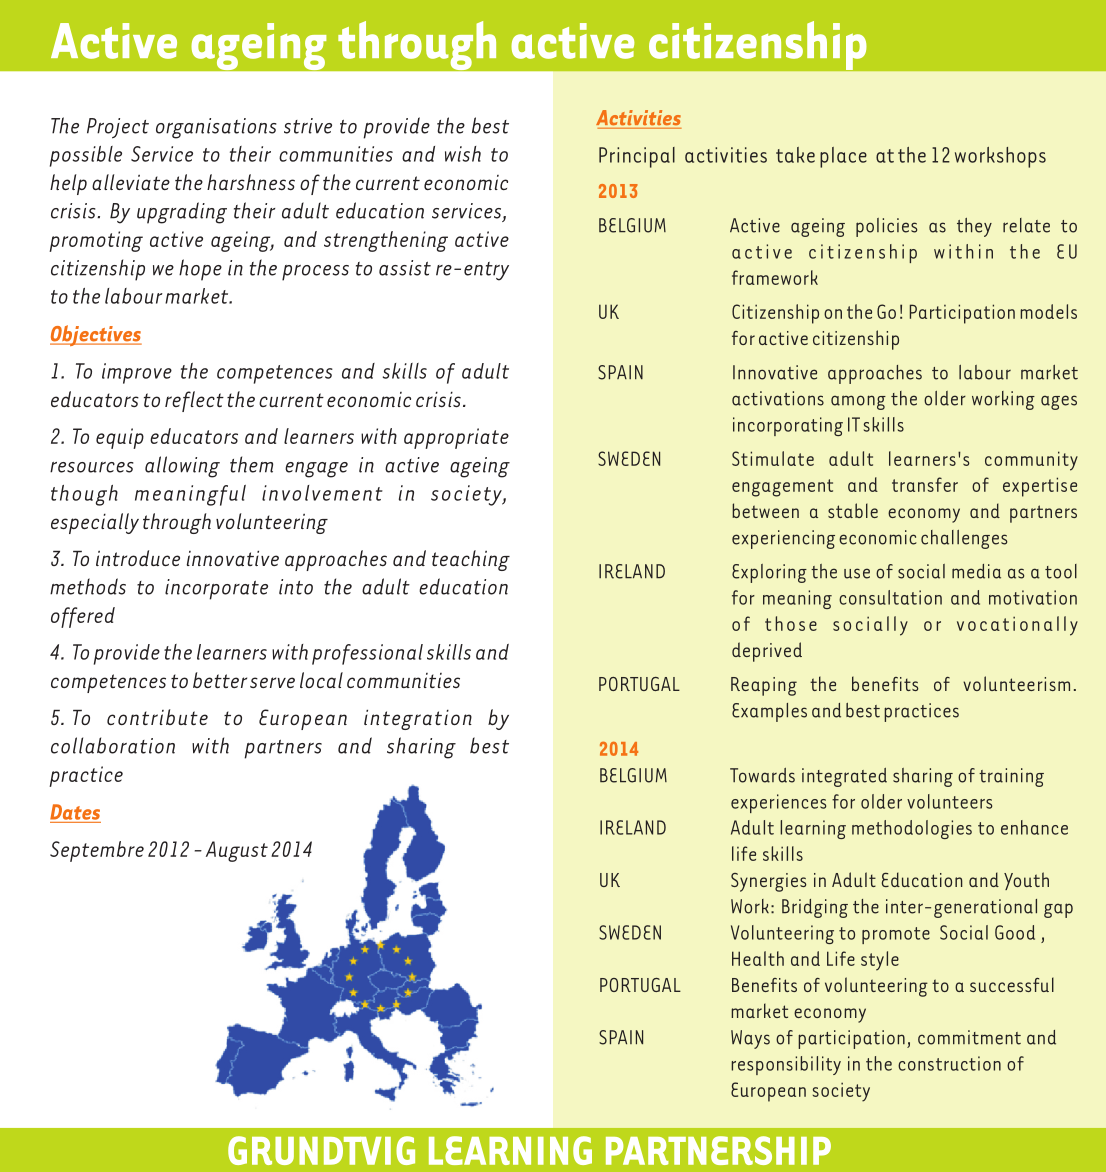  I want to click on teaching, so click(471, 560).
